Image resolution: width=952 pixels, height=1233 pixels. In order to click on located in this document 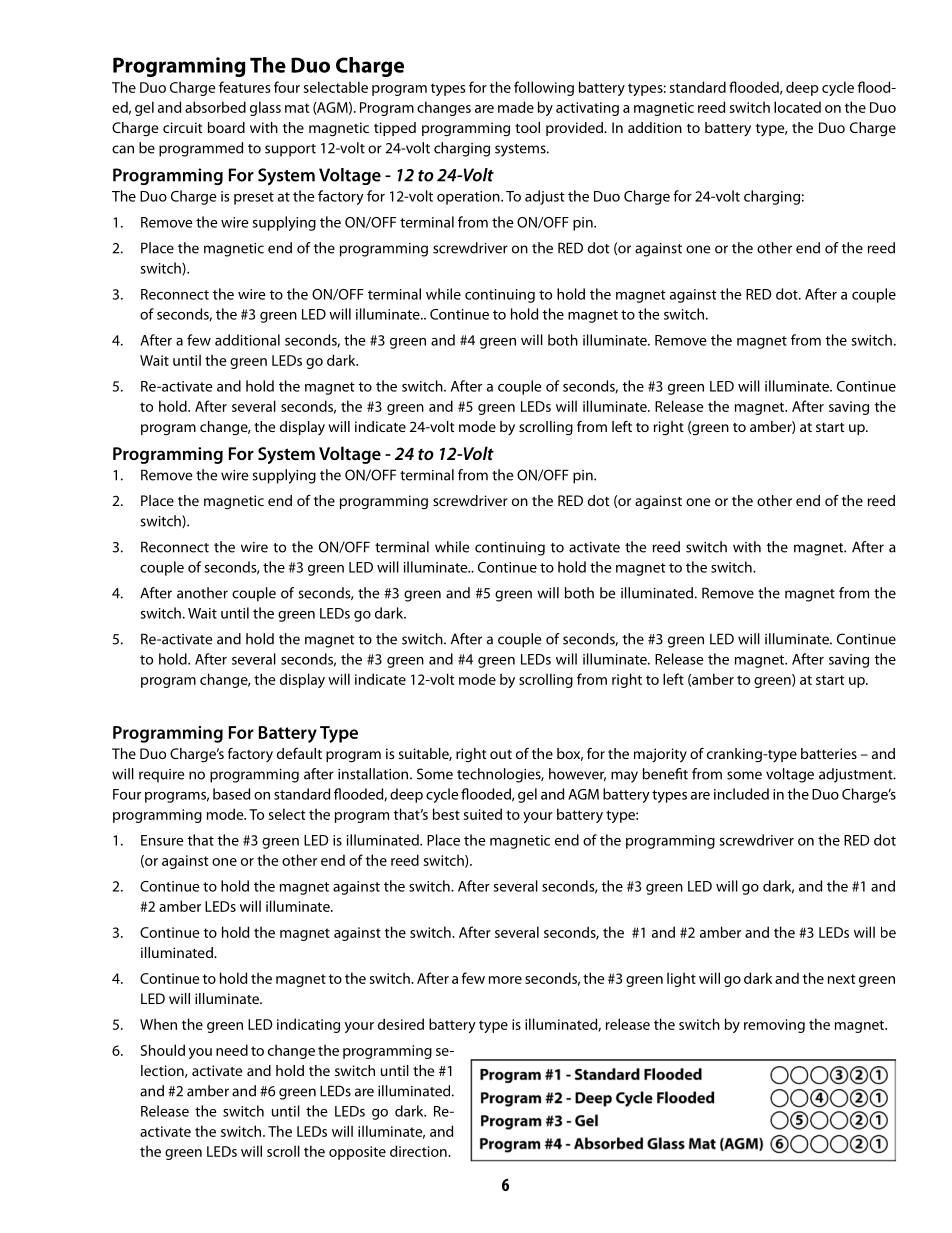, I will do `click(797, 107)`.
